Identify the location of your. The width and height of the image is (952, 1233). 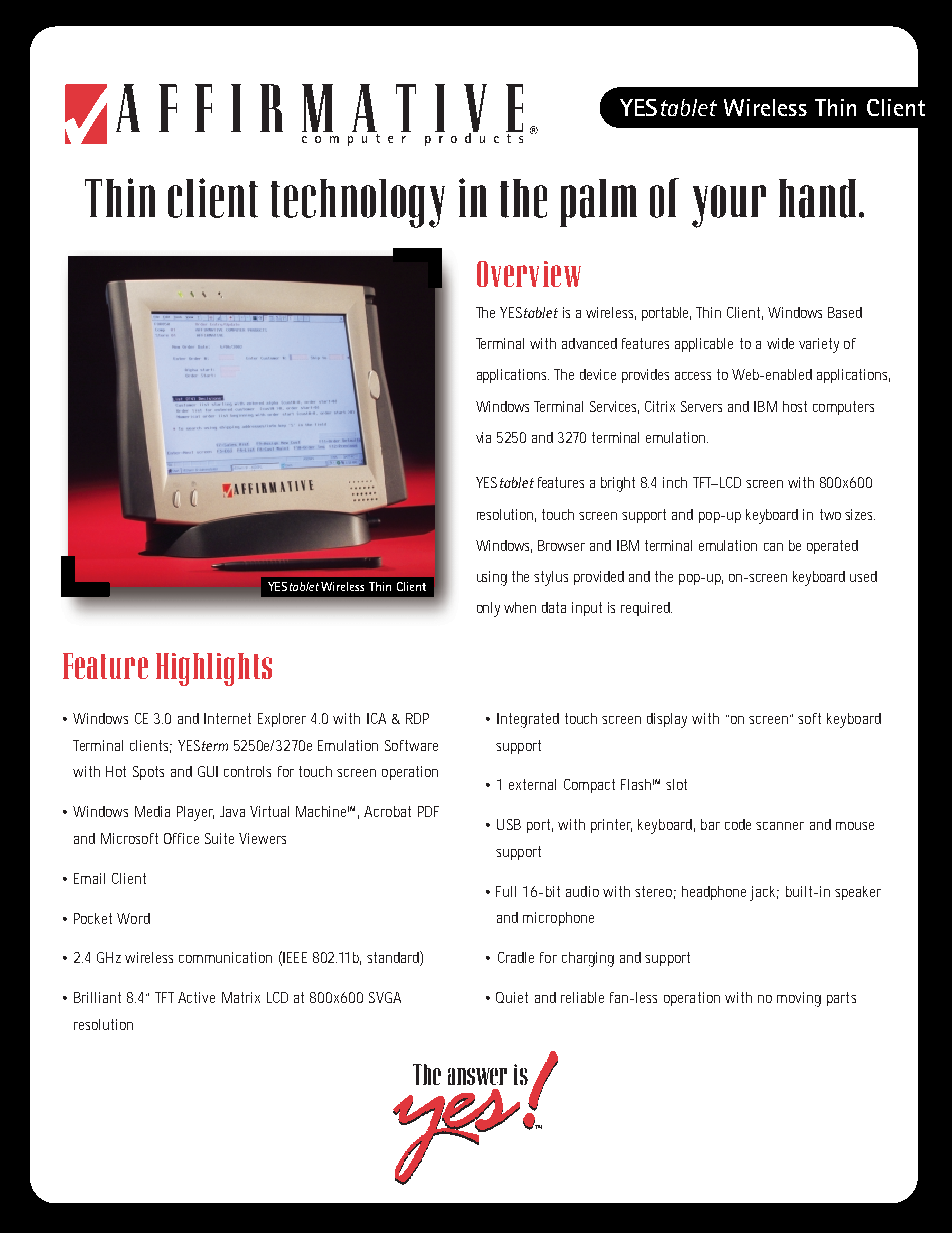
(729, 206).
